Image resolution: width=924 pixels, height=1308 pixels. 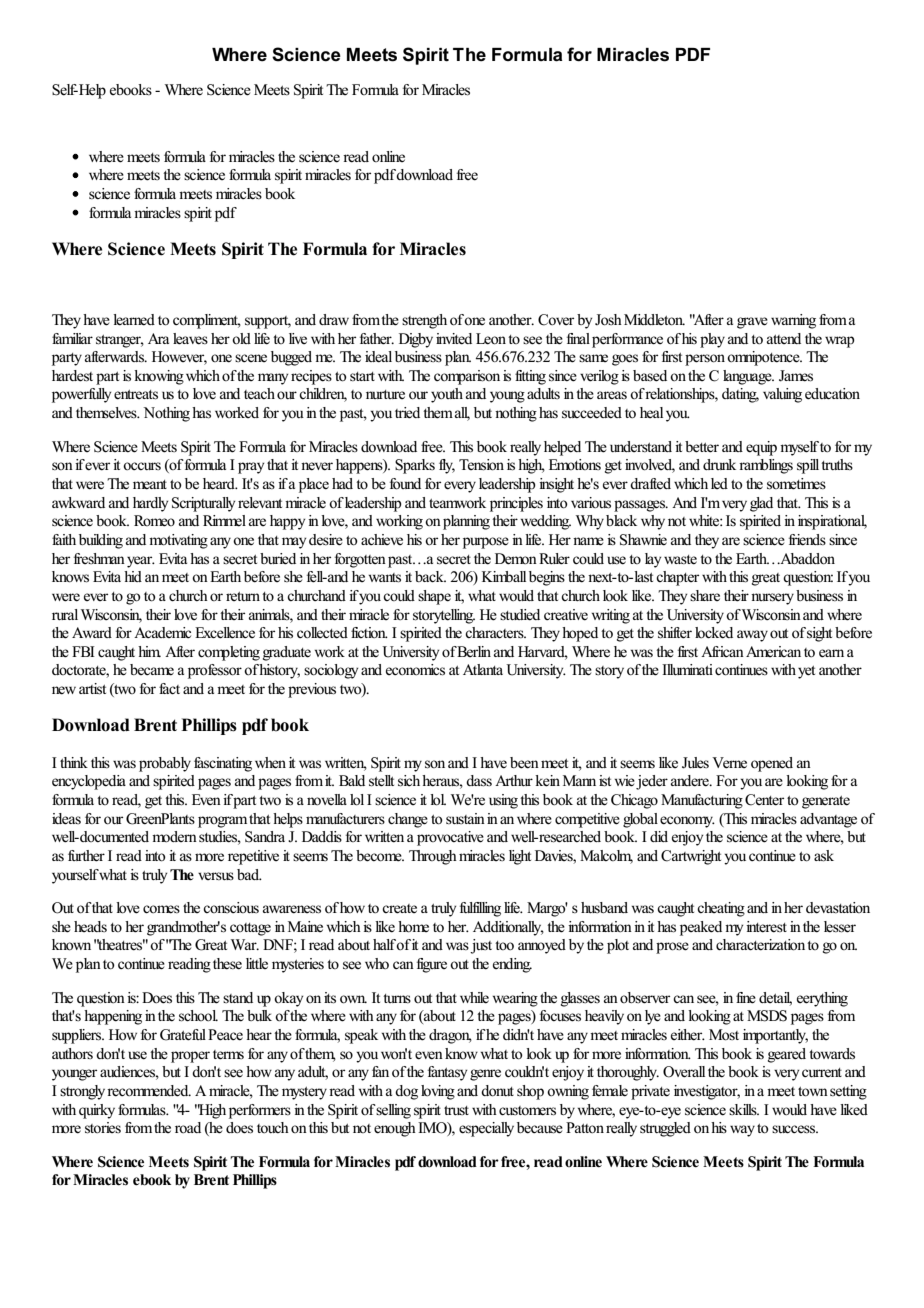 What do you see at coordinates (149, 1091) in the image?
I see `recommended` at bounding box center [149, 1091].
